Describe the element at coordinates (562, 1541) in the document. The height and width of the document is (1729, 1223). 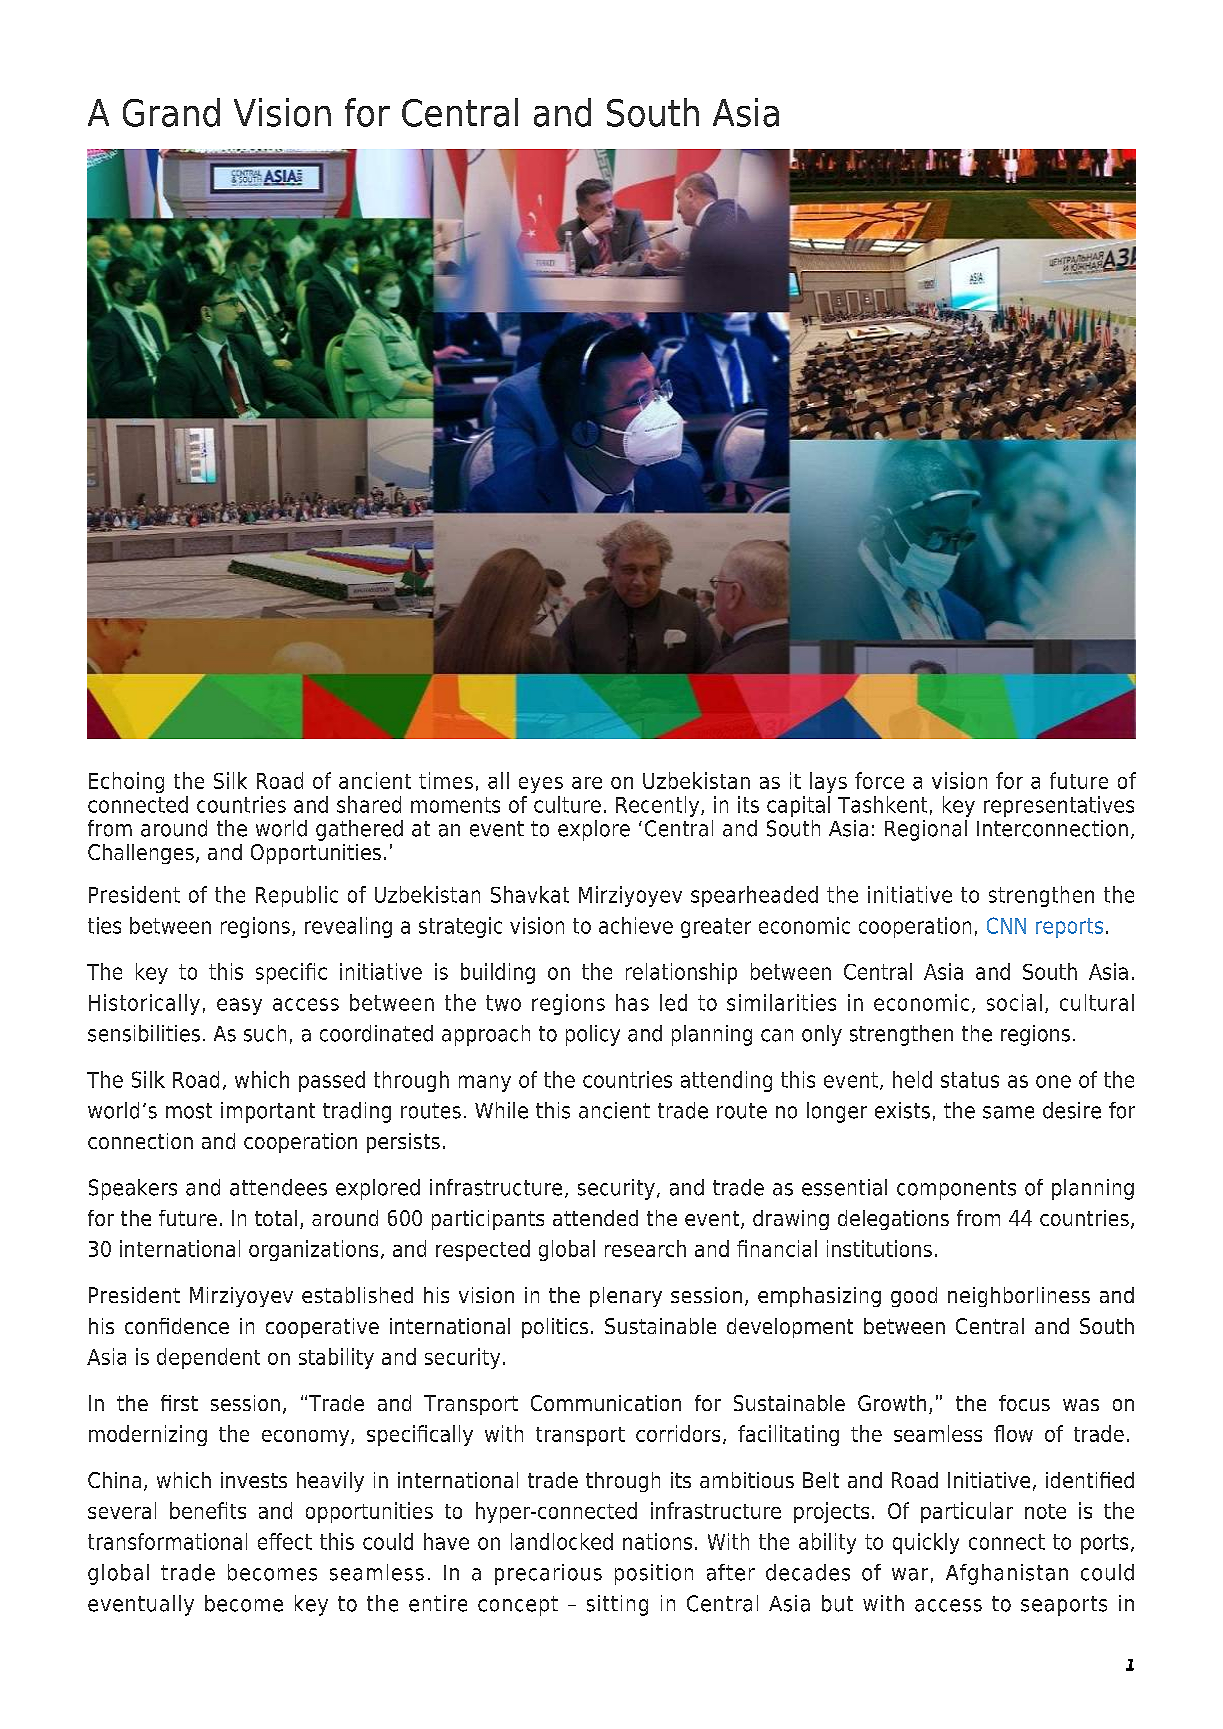
I see `landlocked` at that location.
